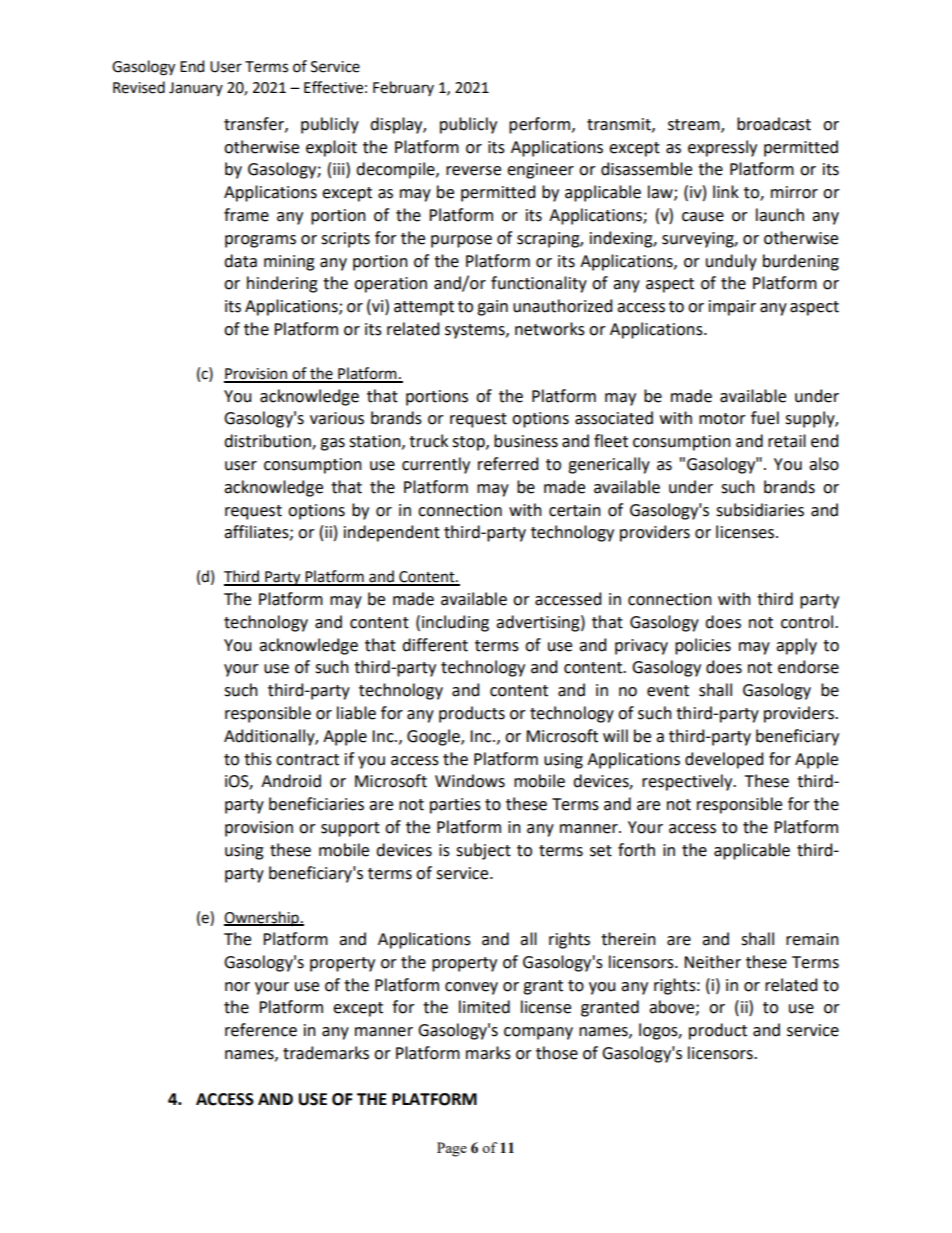 The height and width of the screenshot is (1233, 952). Describe the element at coordinates (541, 125) in the screenshot. I see `perform` at that location.
